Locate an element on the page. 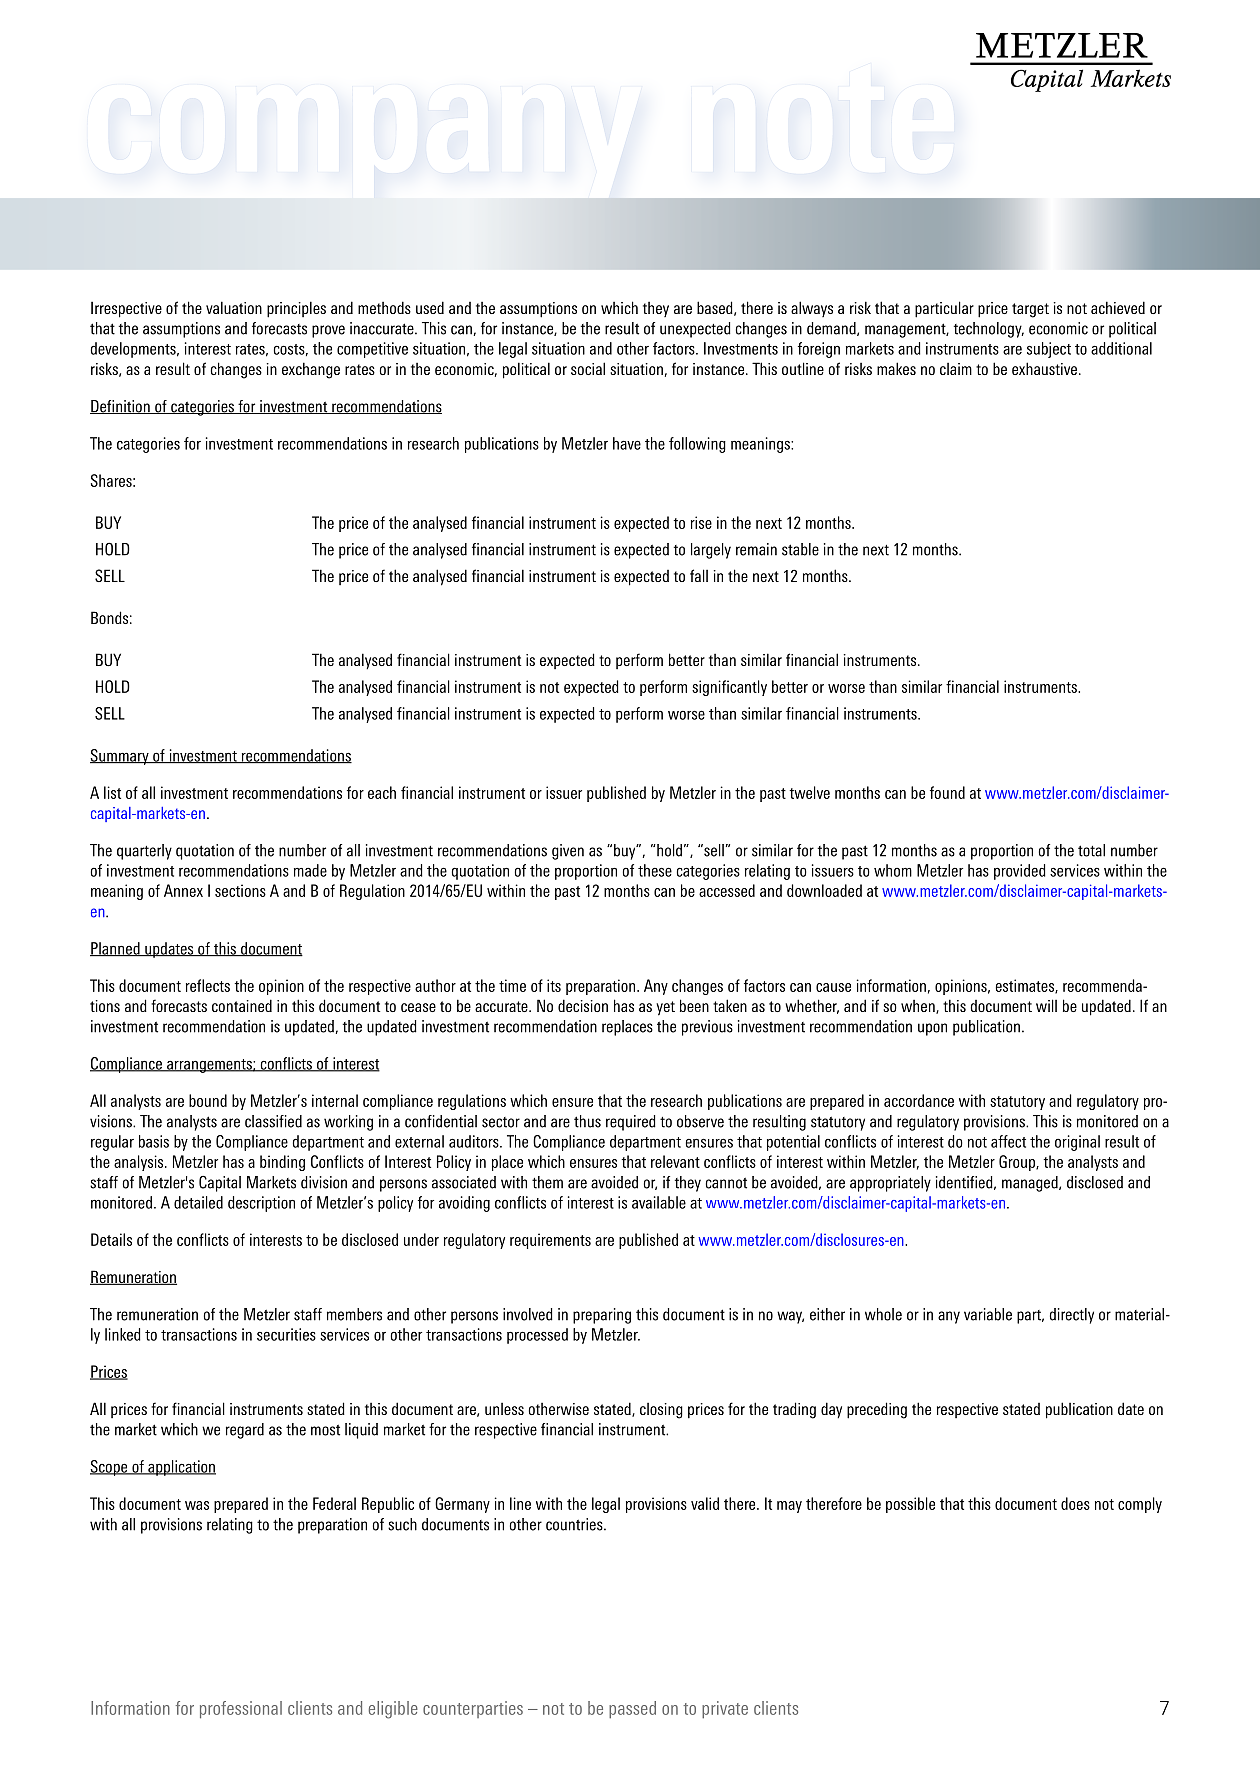  valuation is located at coordinates (234, 307).
